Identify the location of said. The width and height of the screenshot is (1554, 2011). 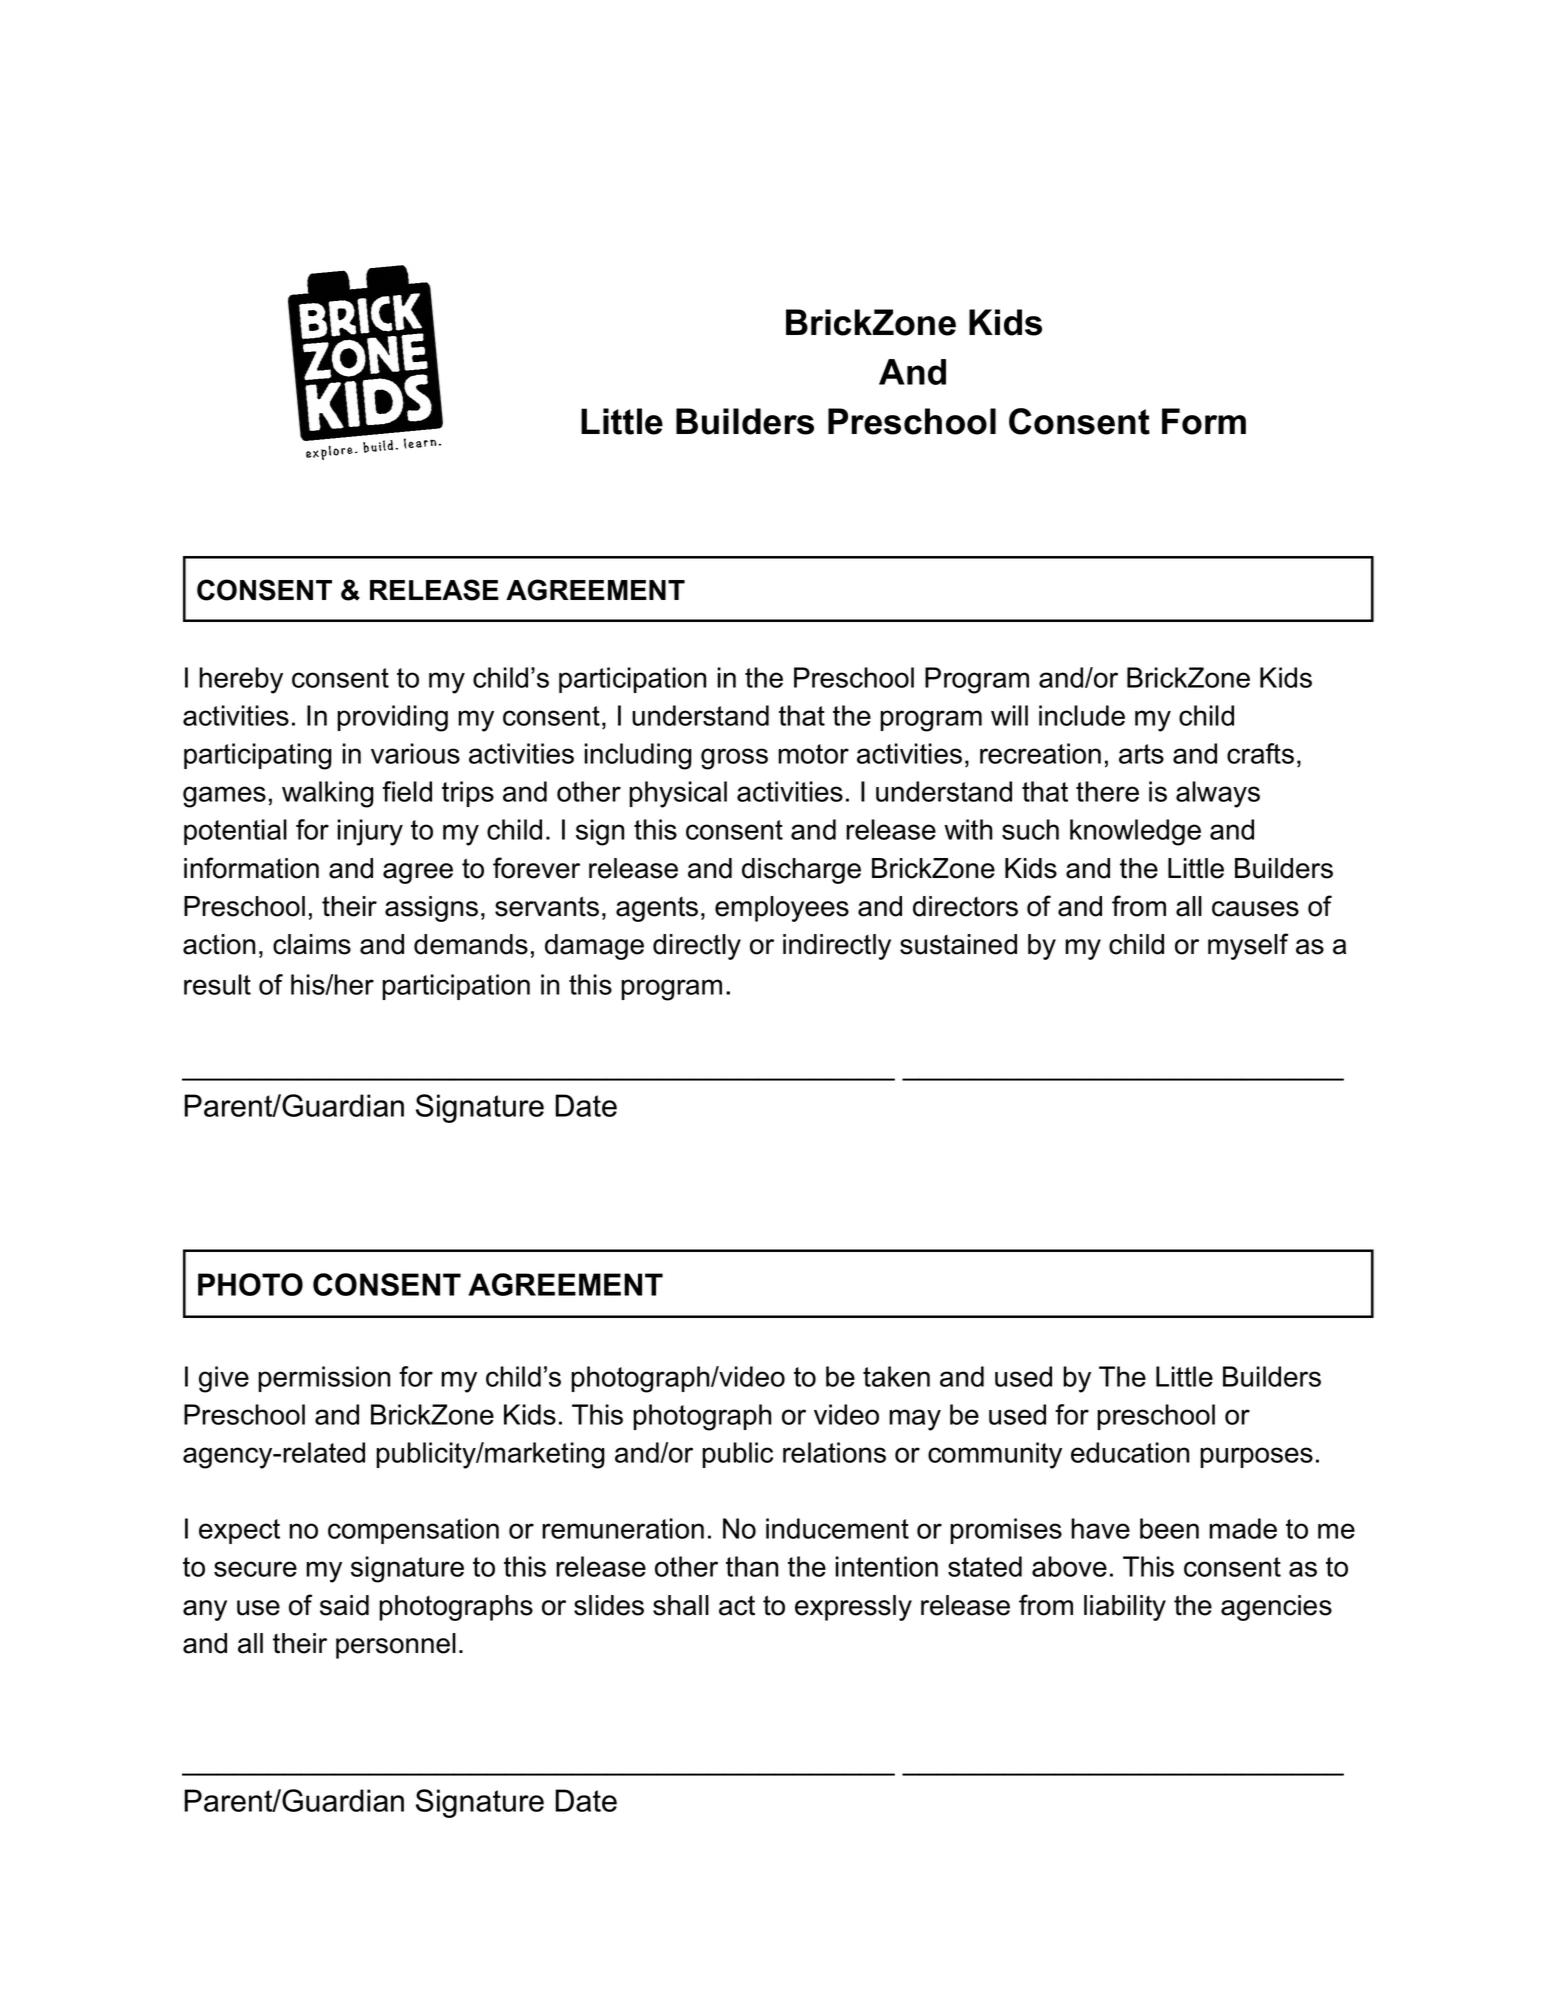
(344, 1605).
